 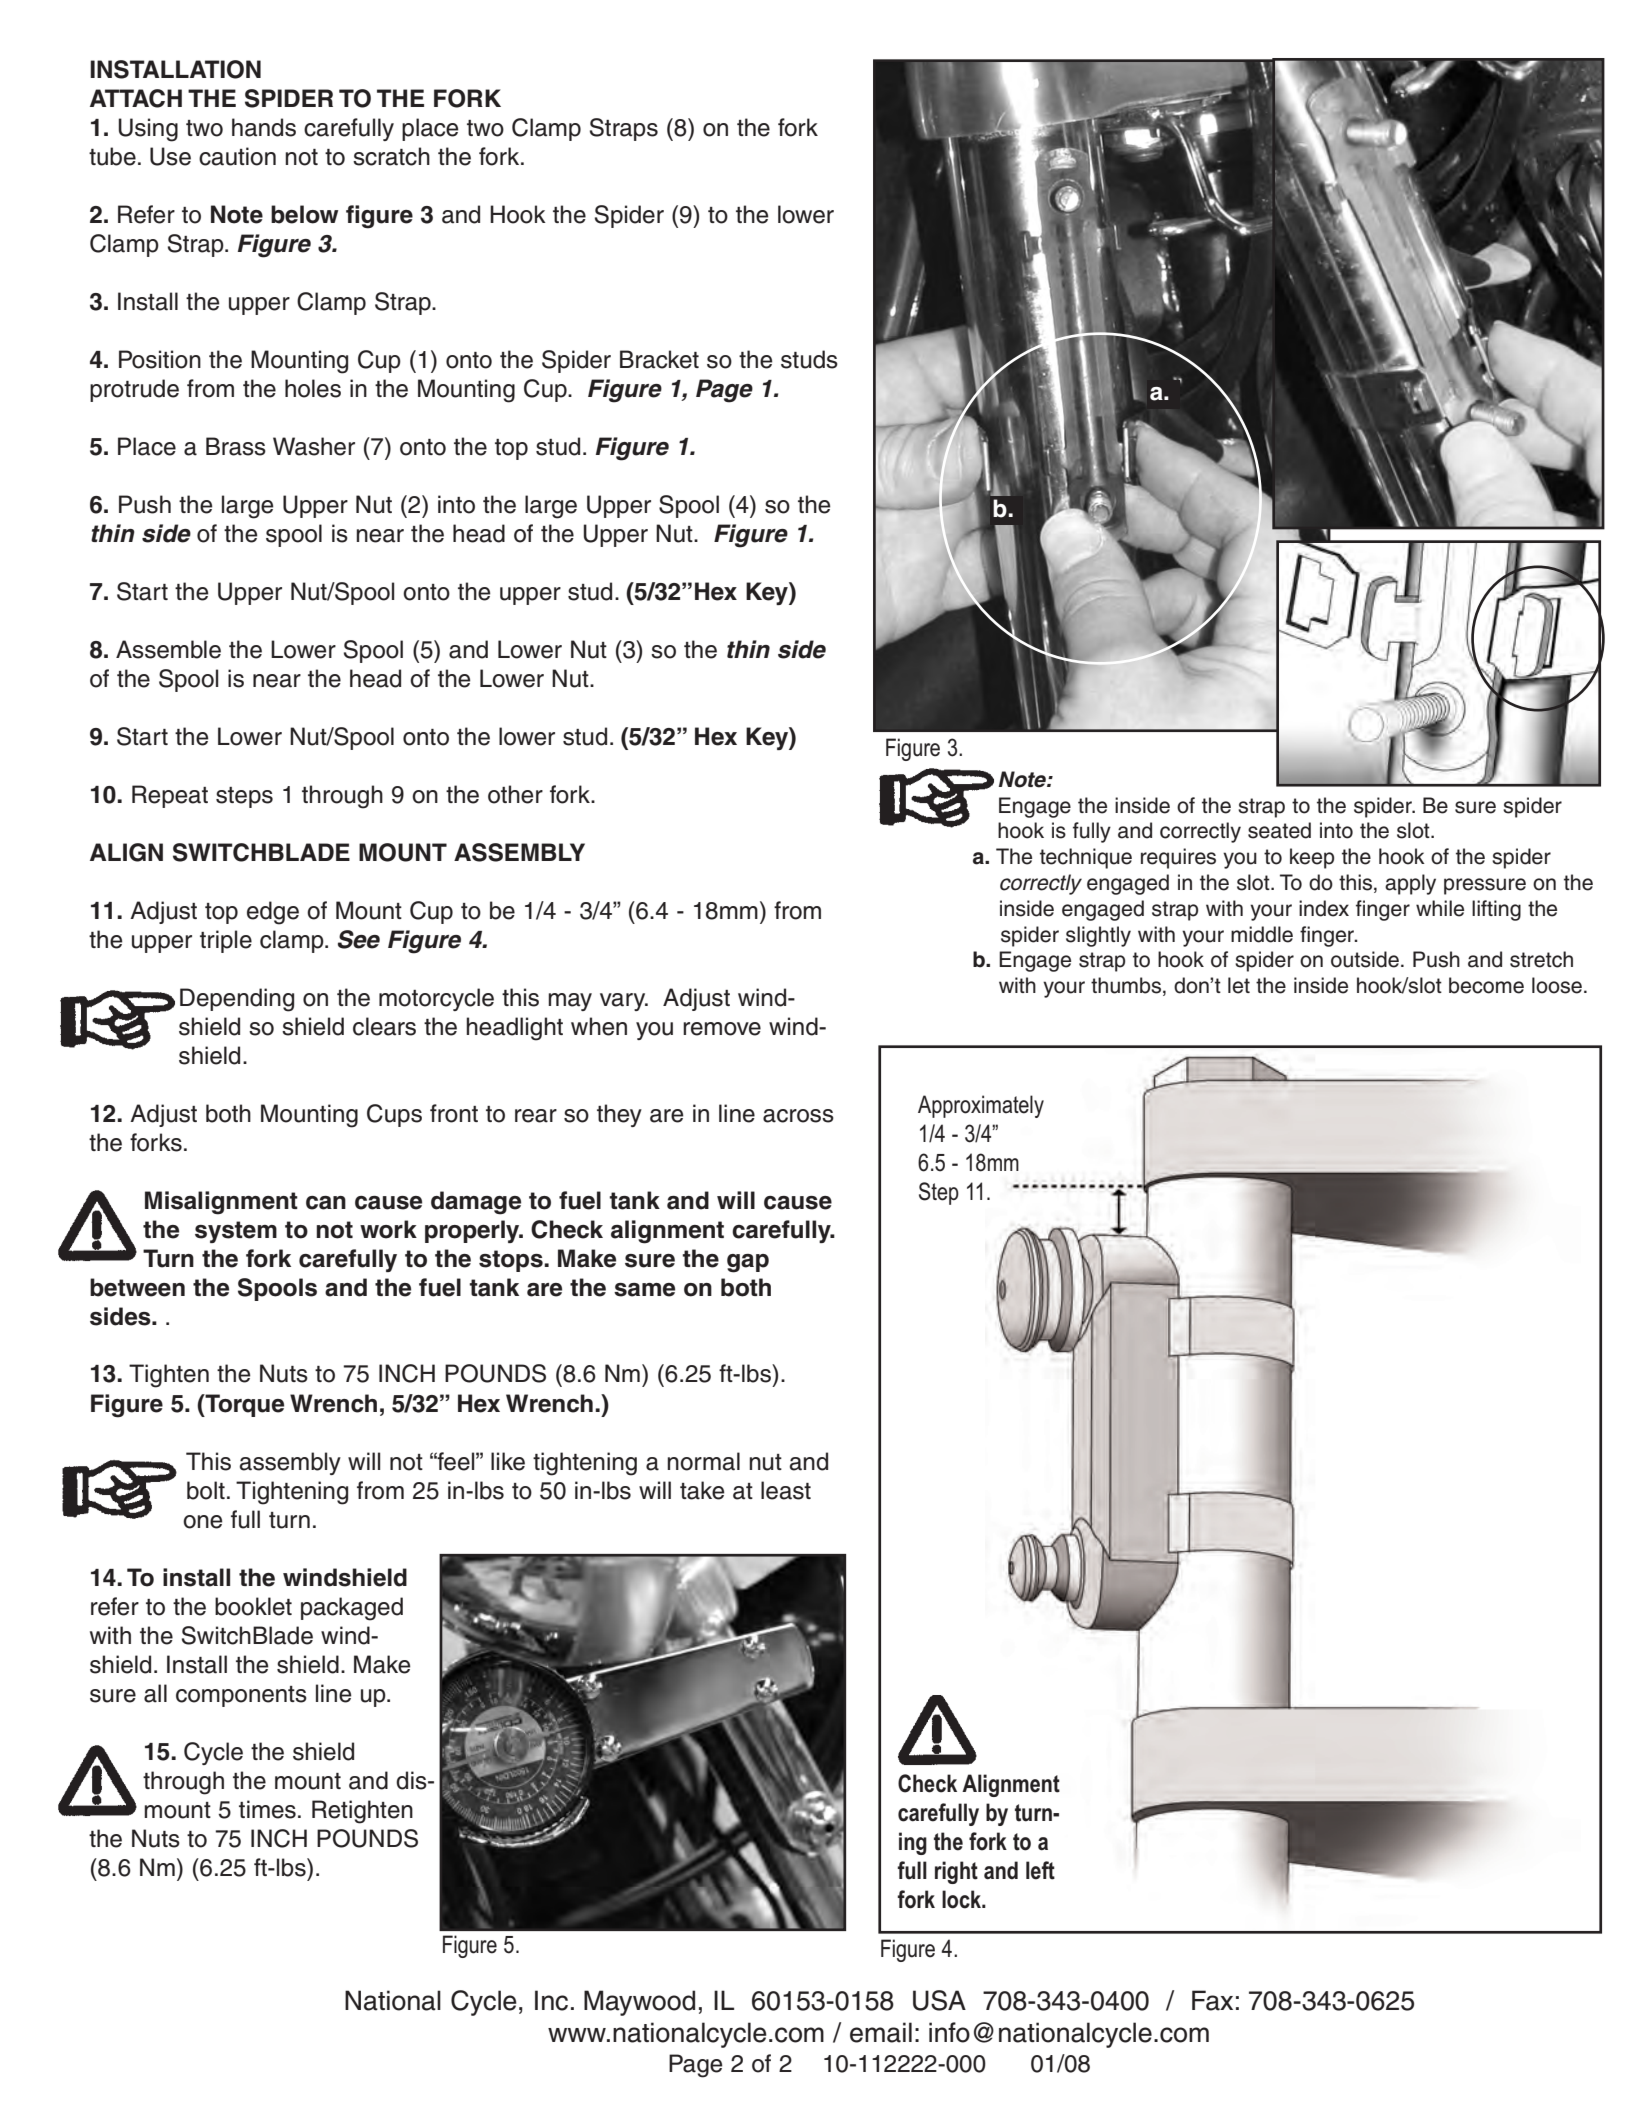 I want to click on caution, so click(x=237, y=156).
